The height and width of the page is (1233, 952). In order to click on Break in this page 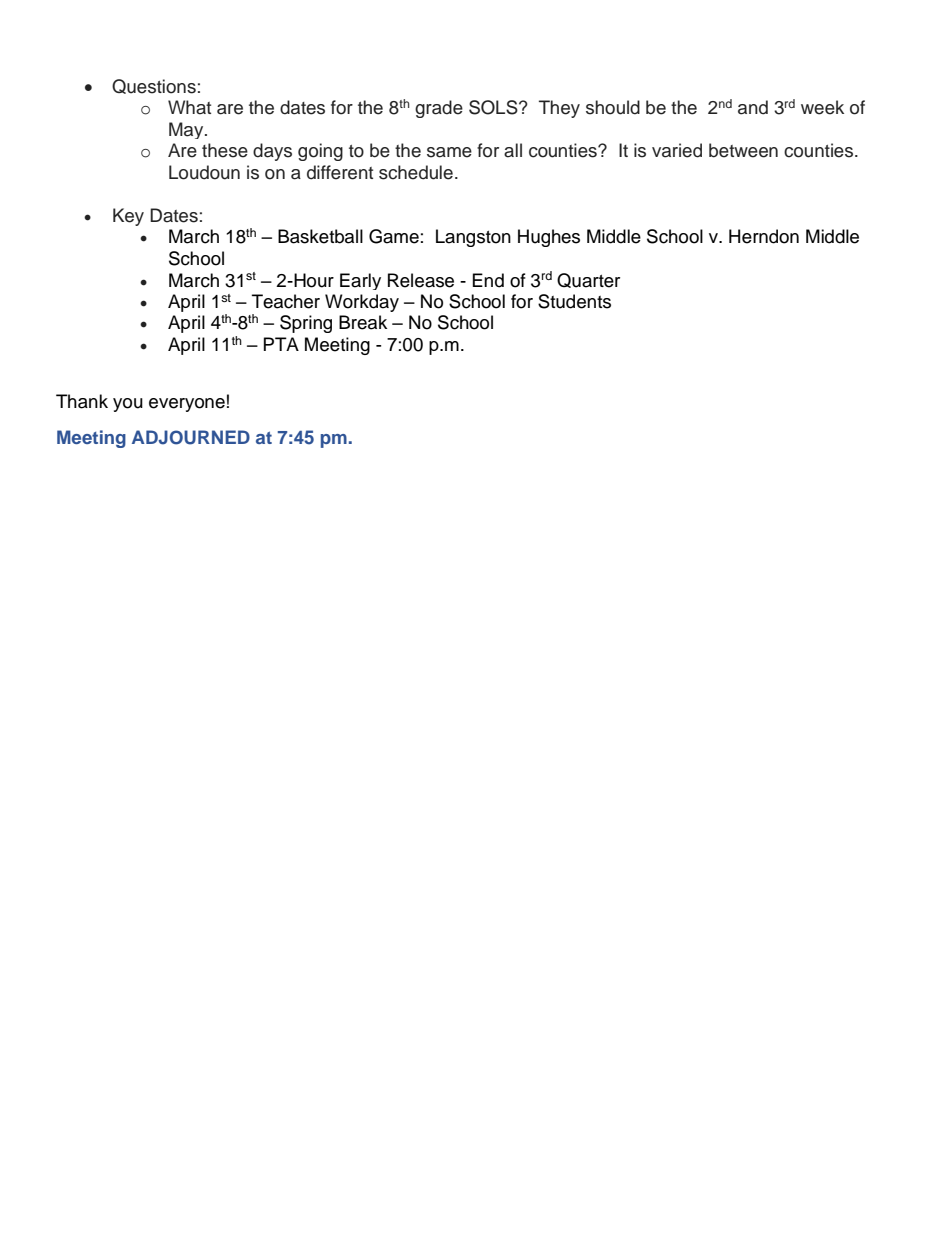, I will do `click(363, 322)`.
